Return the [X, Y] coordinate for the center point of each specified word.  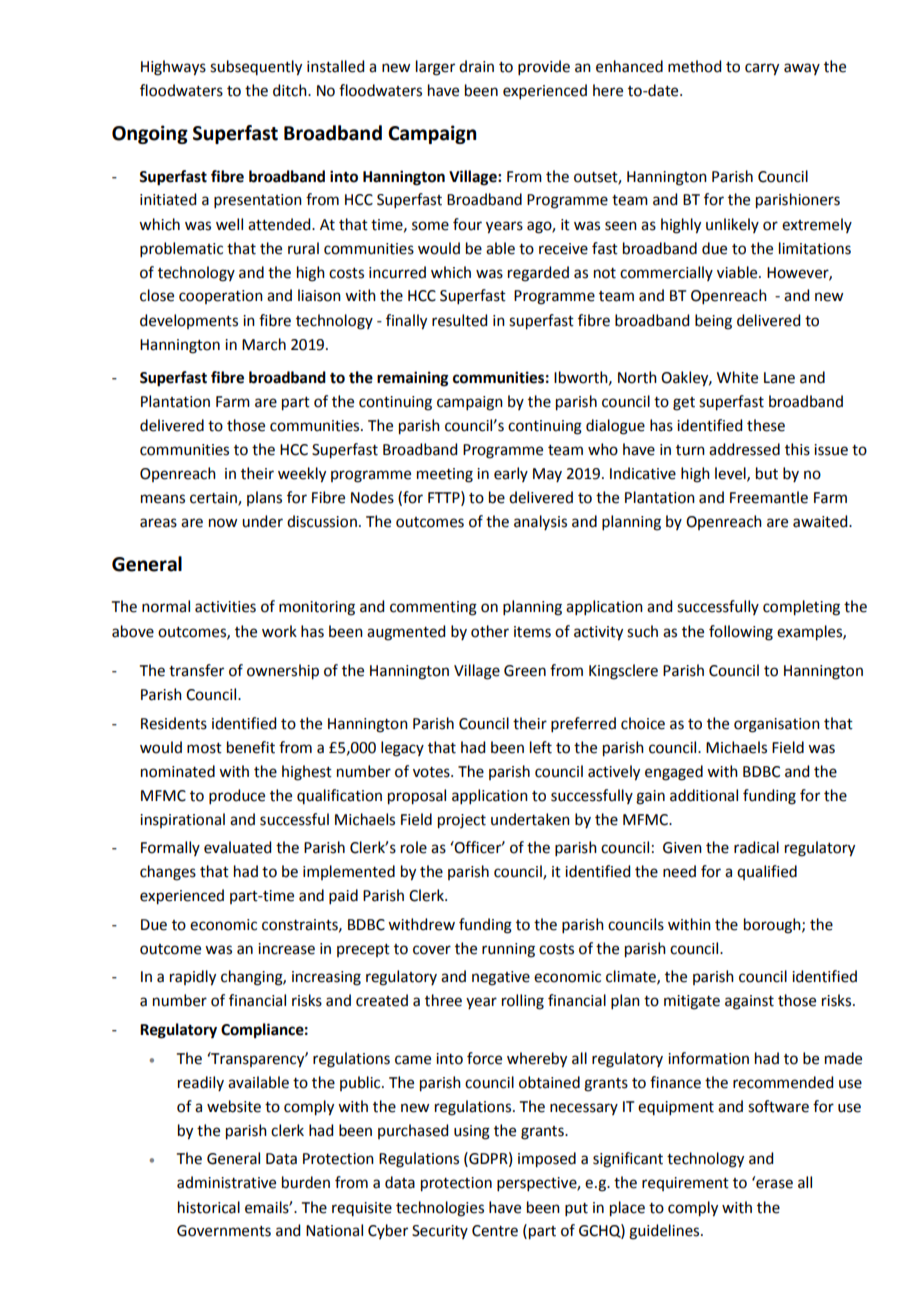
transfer [196, 670]
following [741, 633]
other [490, 631]
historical [209, 1207]
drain [476, 66]
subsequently [256, 68]
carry [762, 69]
